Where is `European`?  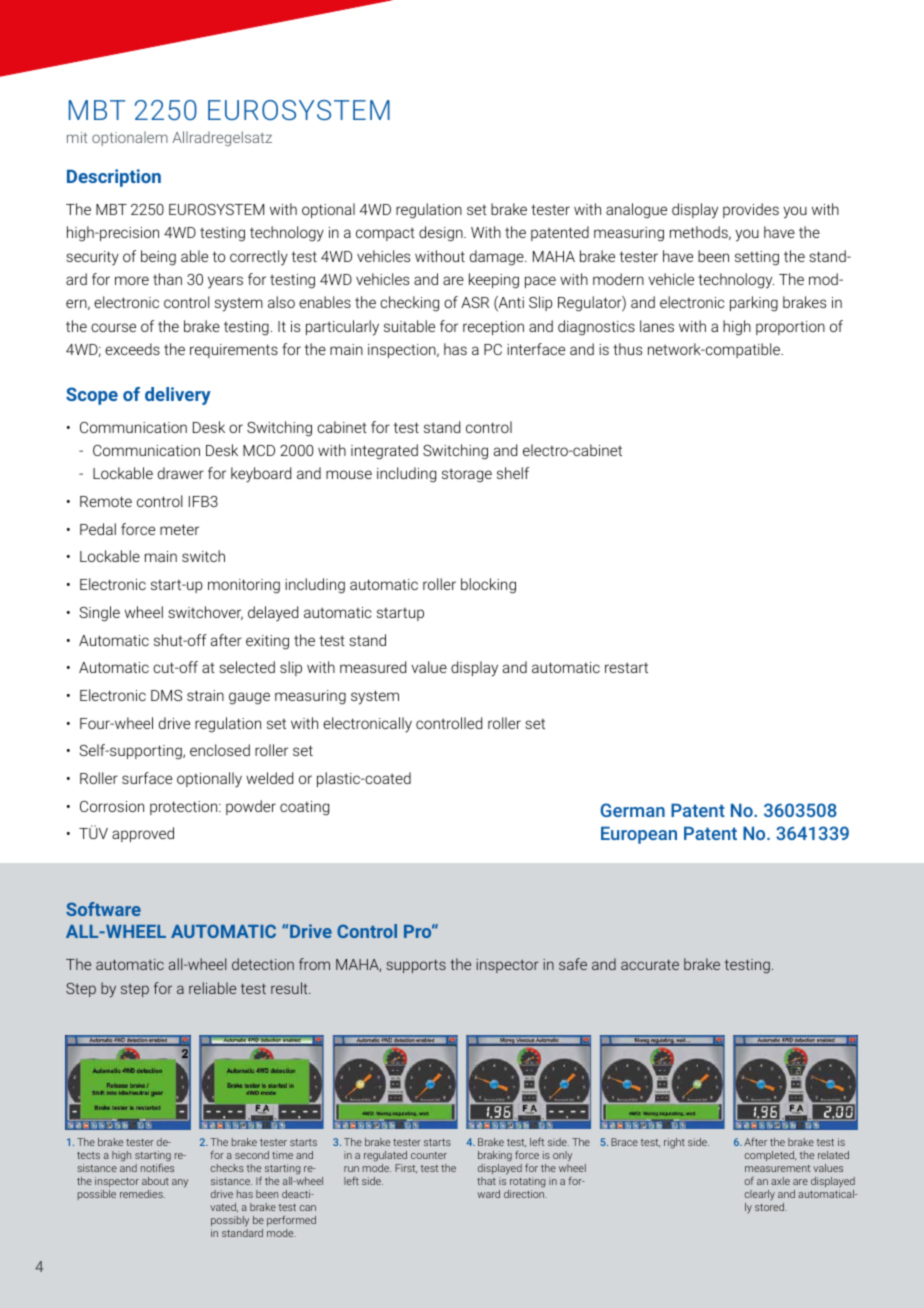 European is located at coordinates (639, 835).
